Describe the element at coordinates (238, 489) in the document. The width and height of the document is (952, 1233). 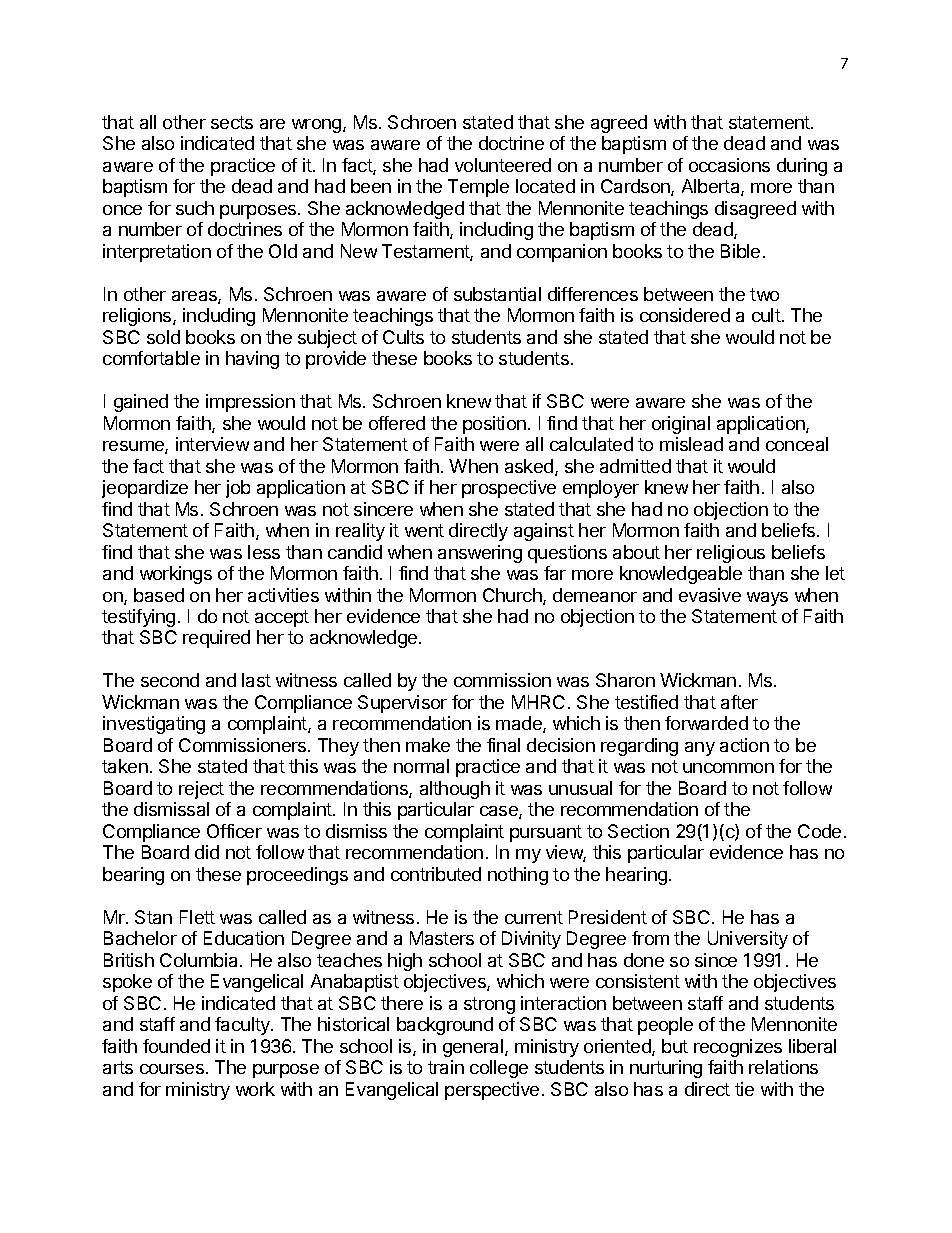
I see `job` at that location.
